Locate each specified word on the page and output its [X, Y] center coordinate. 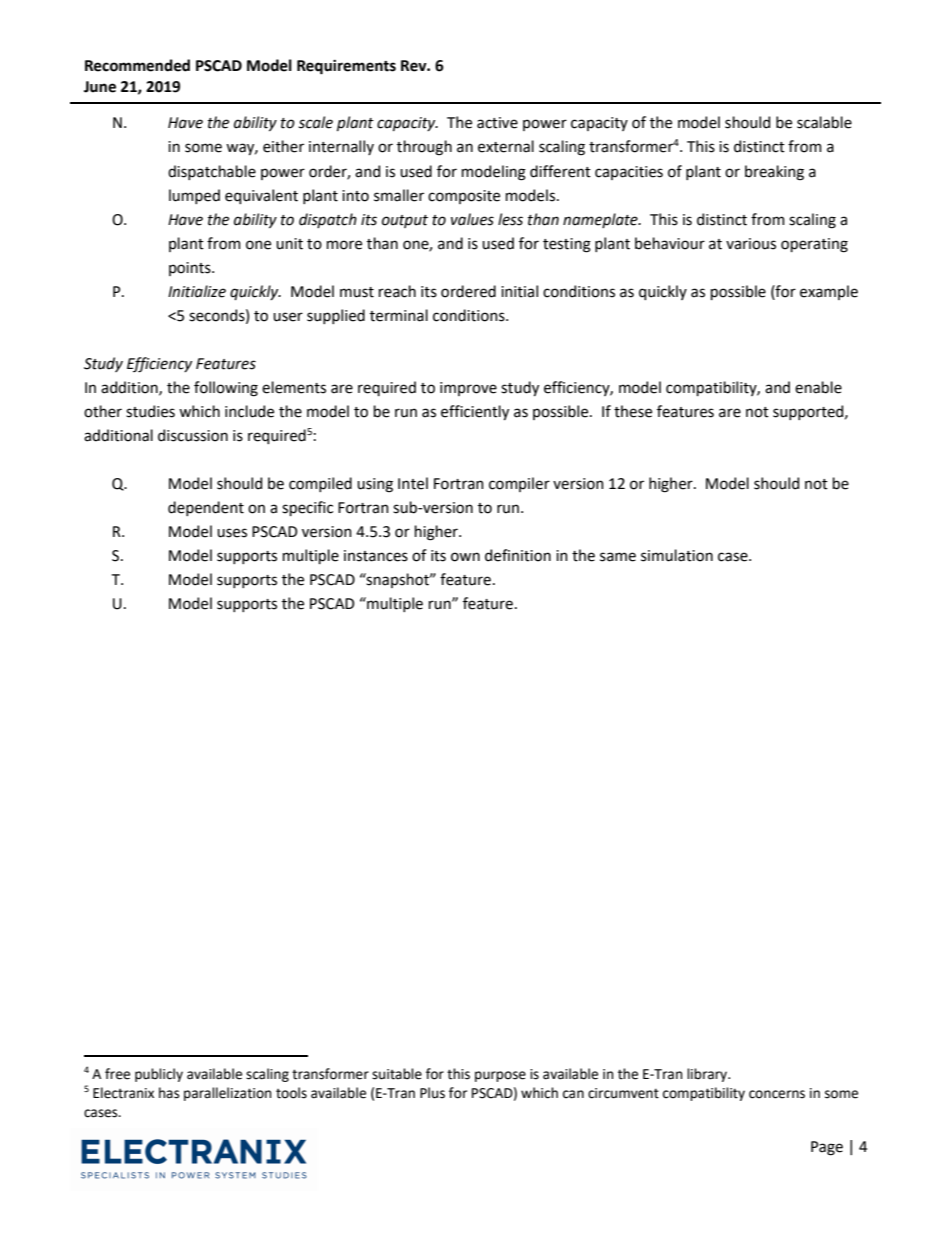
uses [232, 533]
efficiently [475, 412]
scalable [824, 122]
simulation [677, 555]
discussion [193, 435]
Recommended [137, 65]
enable [818, 387]
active [497, 123]
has [169, 1093]
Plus [432, 1093]
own [465, 557]
